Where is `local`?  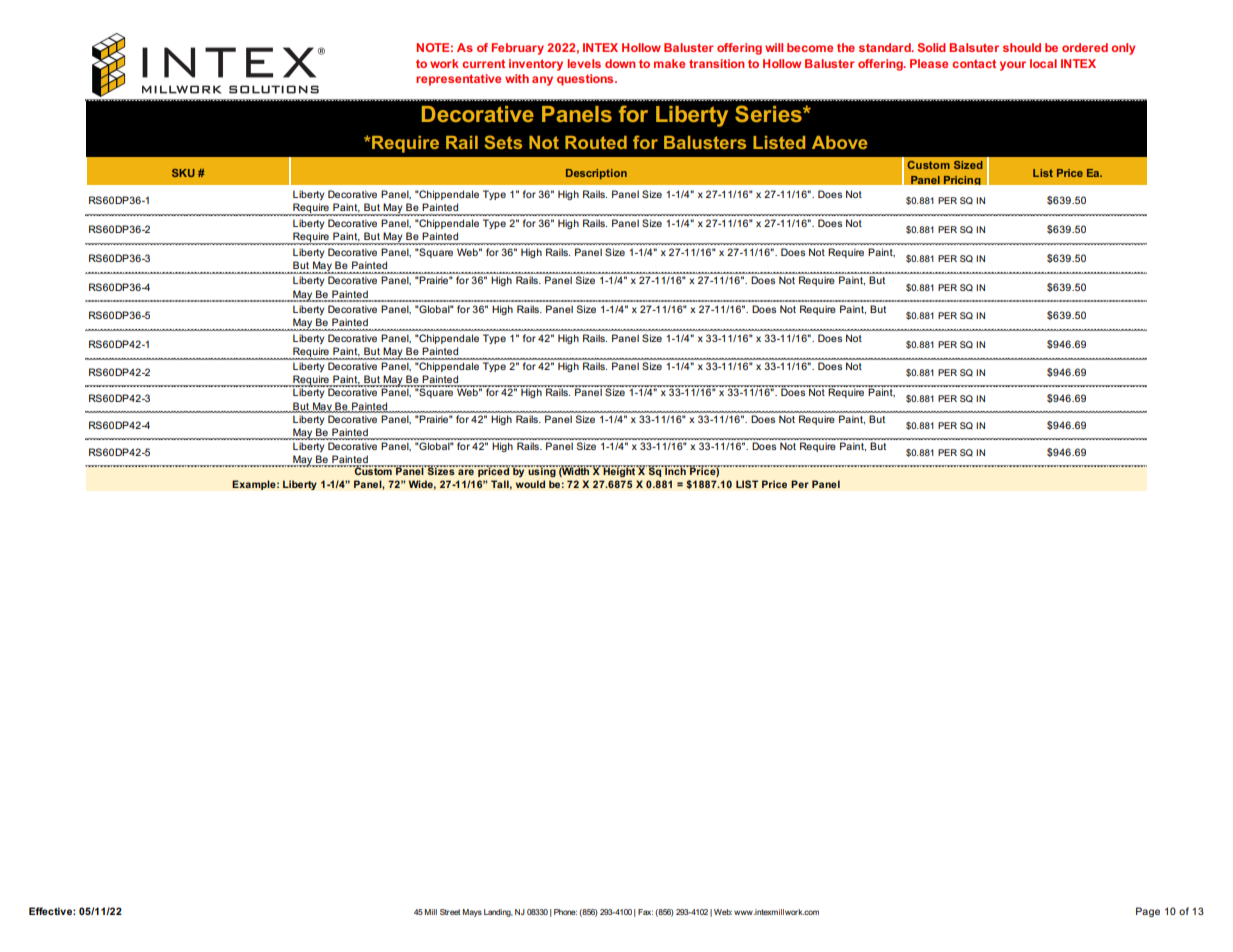
local is located at coordinates (1043, 63).
